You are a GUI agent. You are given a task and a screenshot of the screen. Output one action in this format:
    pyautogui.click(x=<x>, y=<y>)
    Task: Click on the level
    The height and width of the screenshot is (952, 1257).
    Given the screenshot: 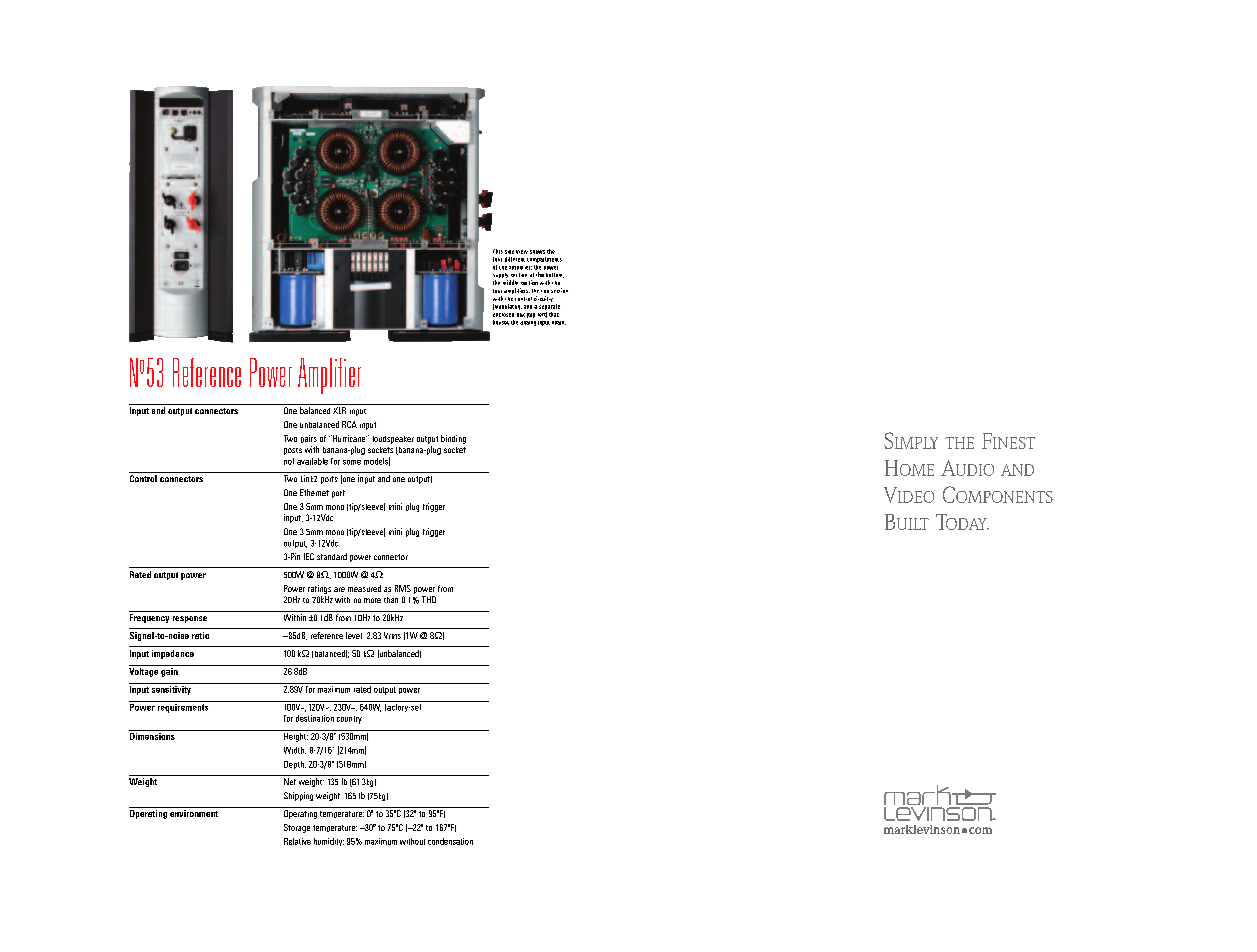 What is the action you would take?
    pyautogui.click(x=354, y=635)
